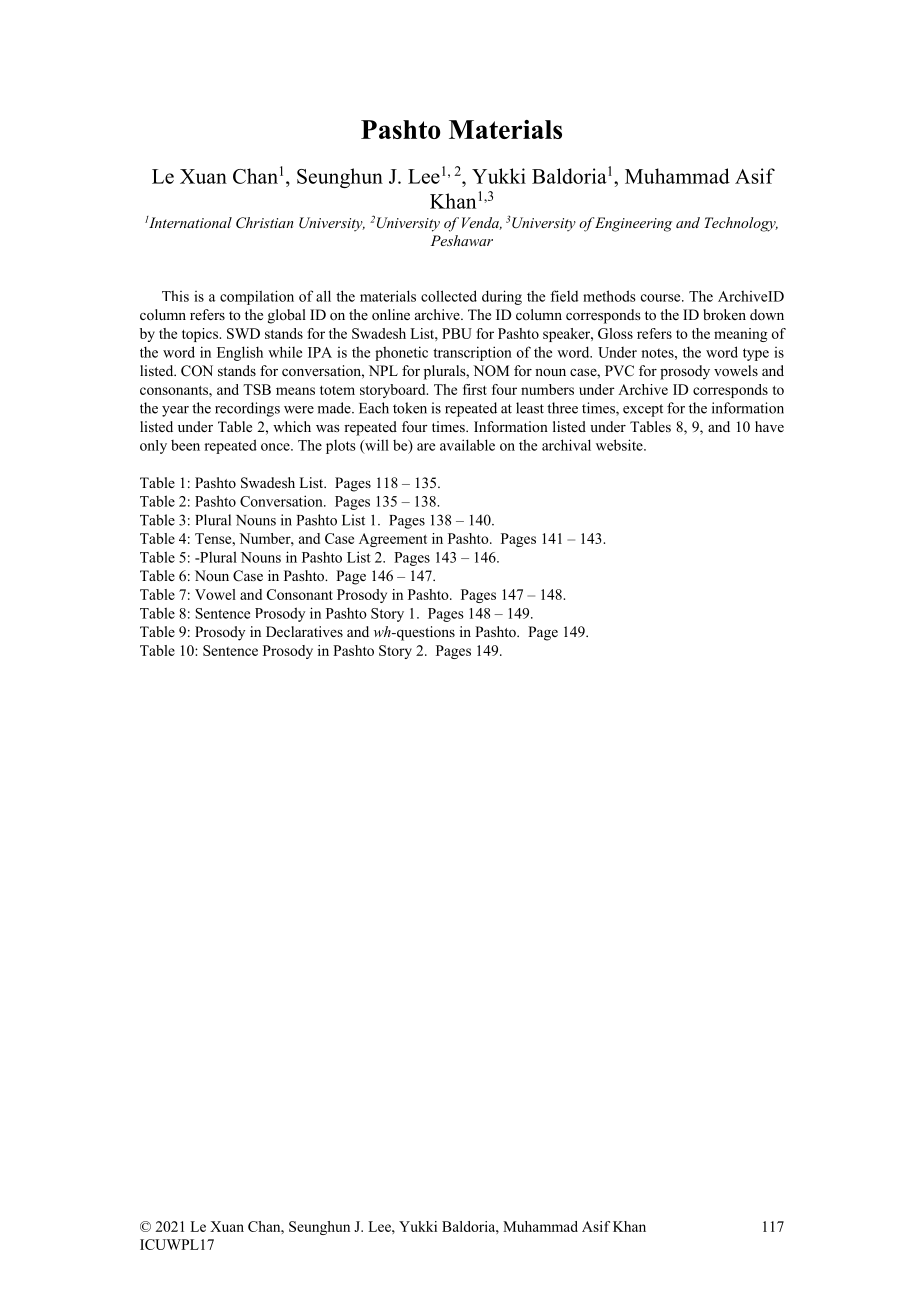 This page has width=924, height=1308. Describe the element at coordinates (264, 223) in the page. I see `Christian` at that location.
